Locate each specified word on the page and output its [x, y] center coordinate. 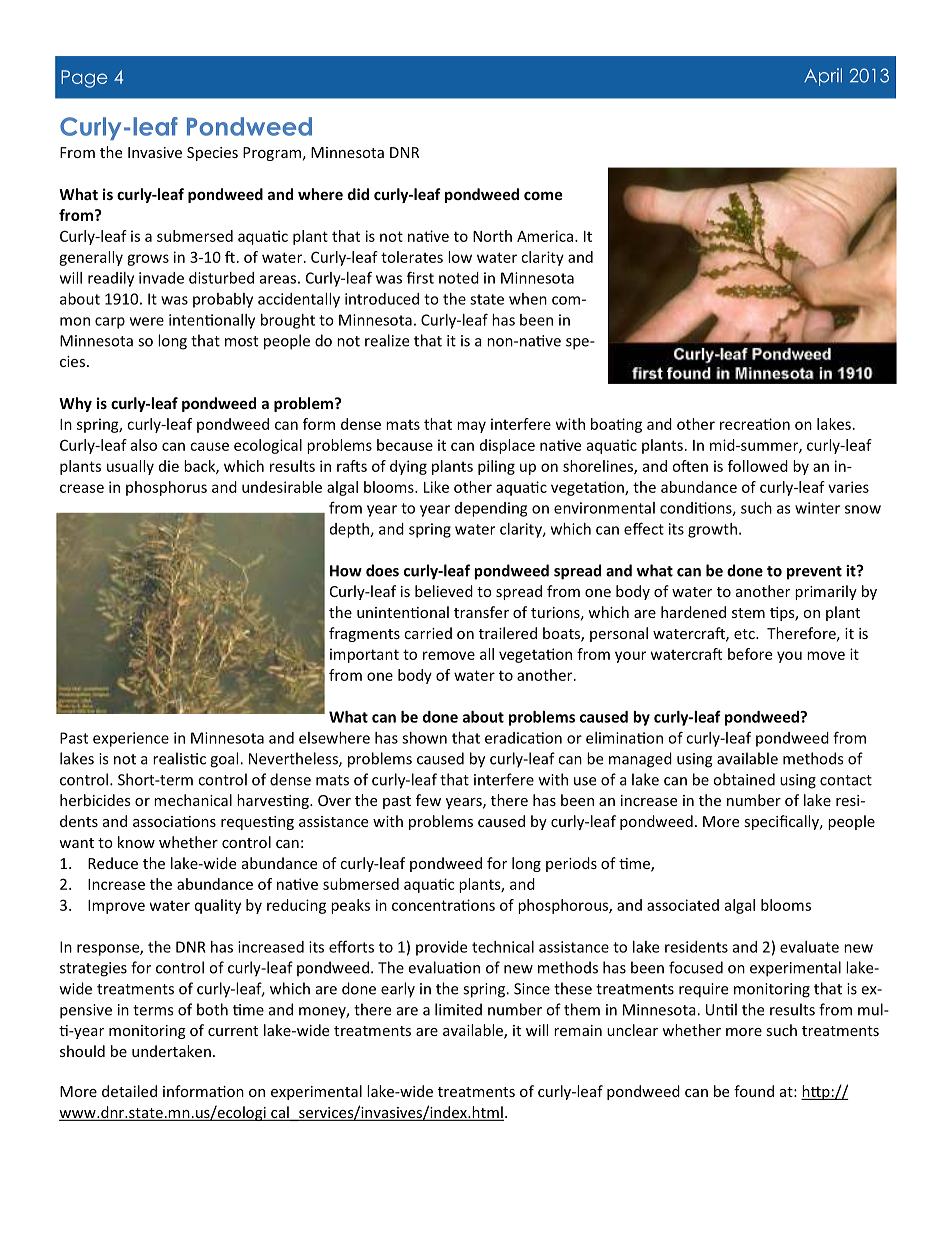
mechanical [193, 800]
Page [84, 79]
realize [387, 340]
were [147, 321]
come [543, 195]
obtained [744, 779]
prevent [814, 573]
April [823, 77]
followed [758, 466]
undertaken [171, 1051]
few [428, 800]
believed [444, 591]
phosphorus [166, 488]
